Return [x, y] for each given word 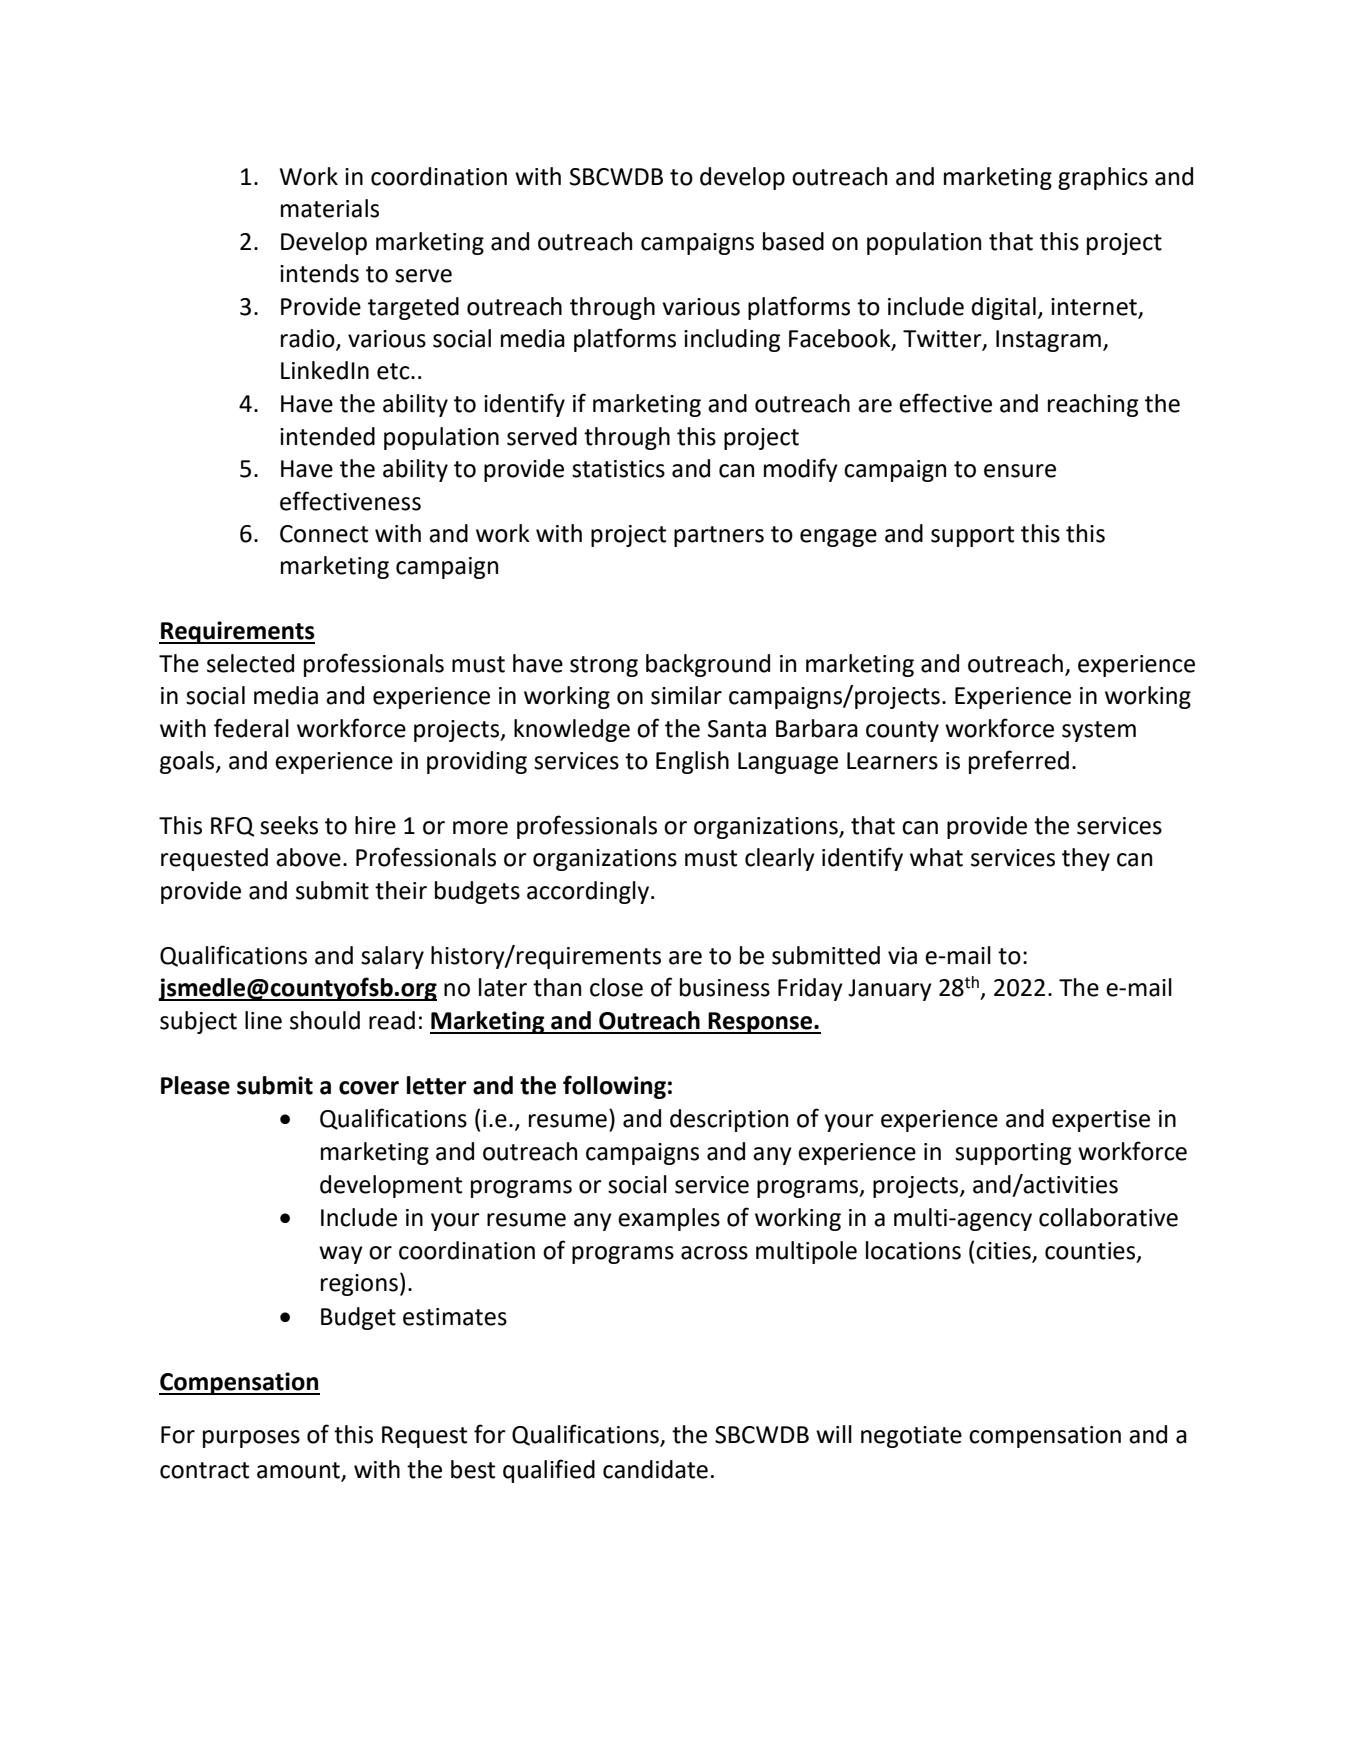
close [616, 987]
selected [250, 663]
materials [330, 208]
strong [604, 666]
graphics [1103, 178]
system [1099, 731]
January [890, 990]
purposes [251, 1439]
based [793, 241]
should [325, 1020]
